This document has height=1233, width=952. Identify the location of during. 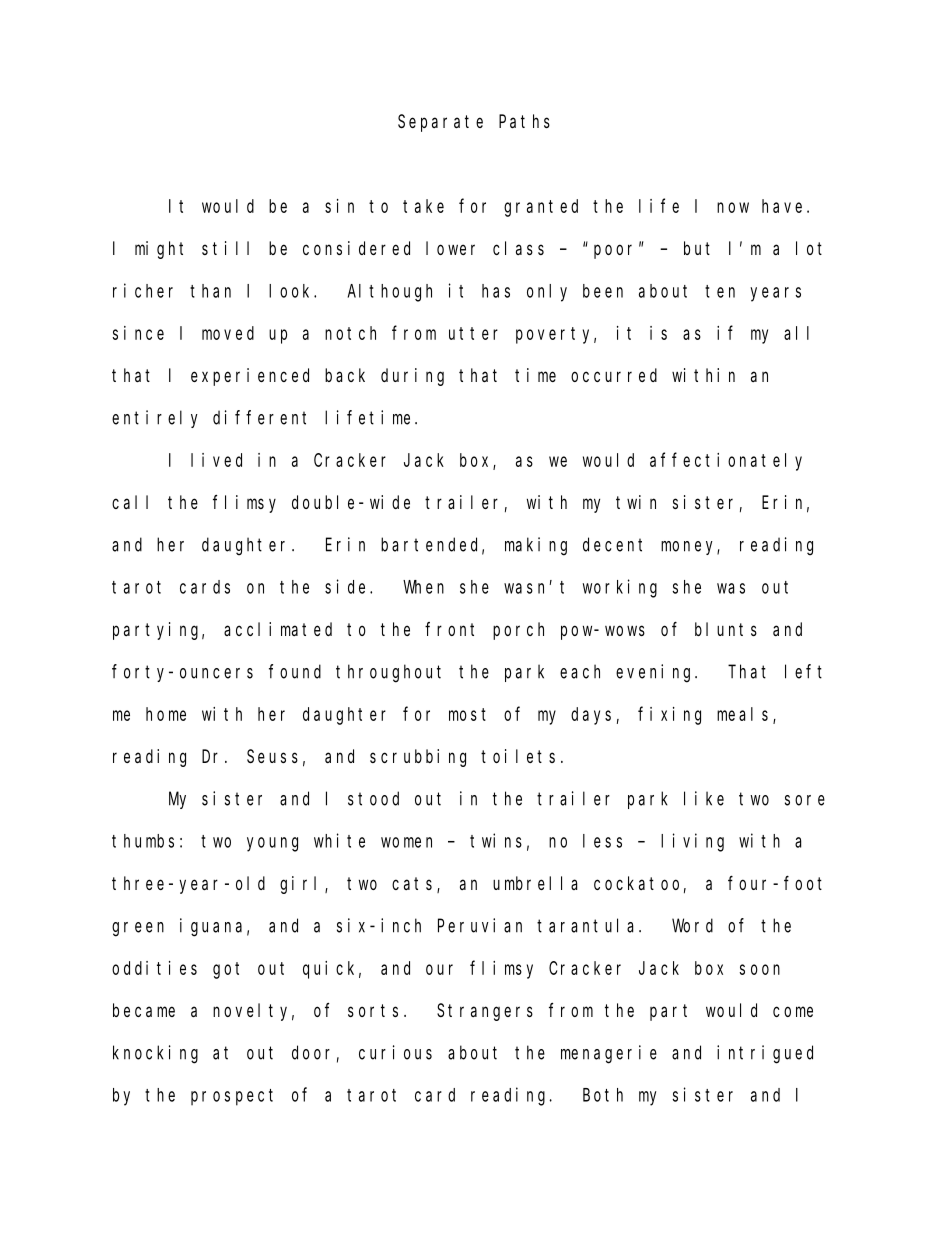
(412, 377).
